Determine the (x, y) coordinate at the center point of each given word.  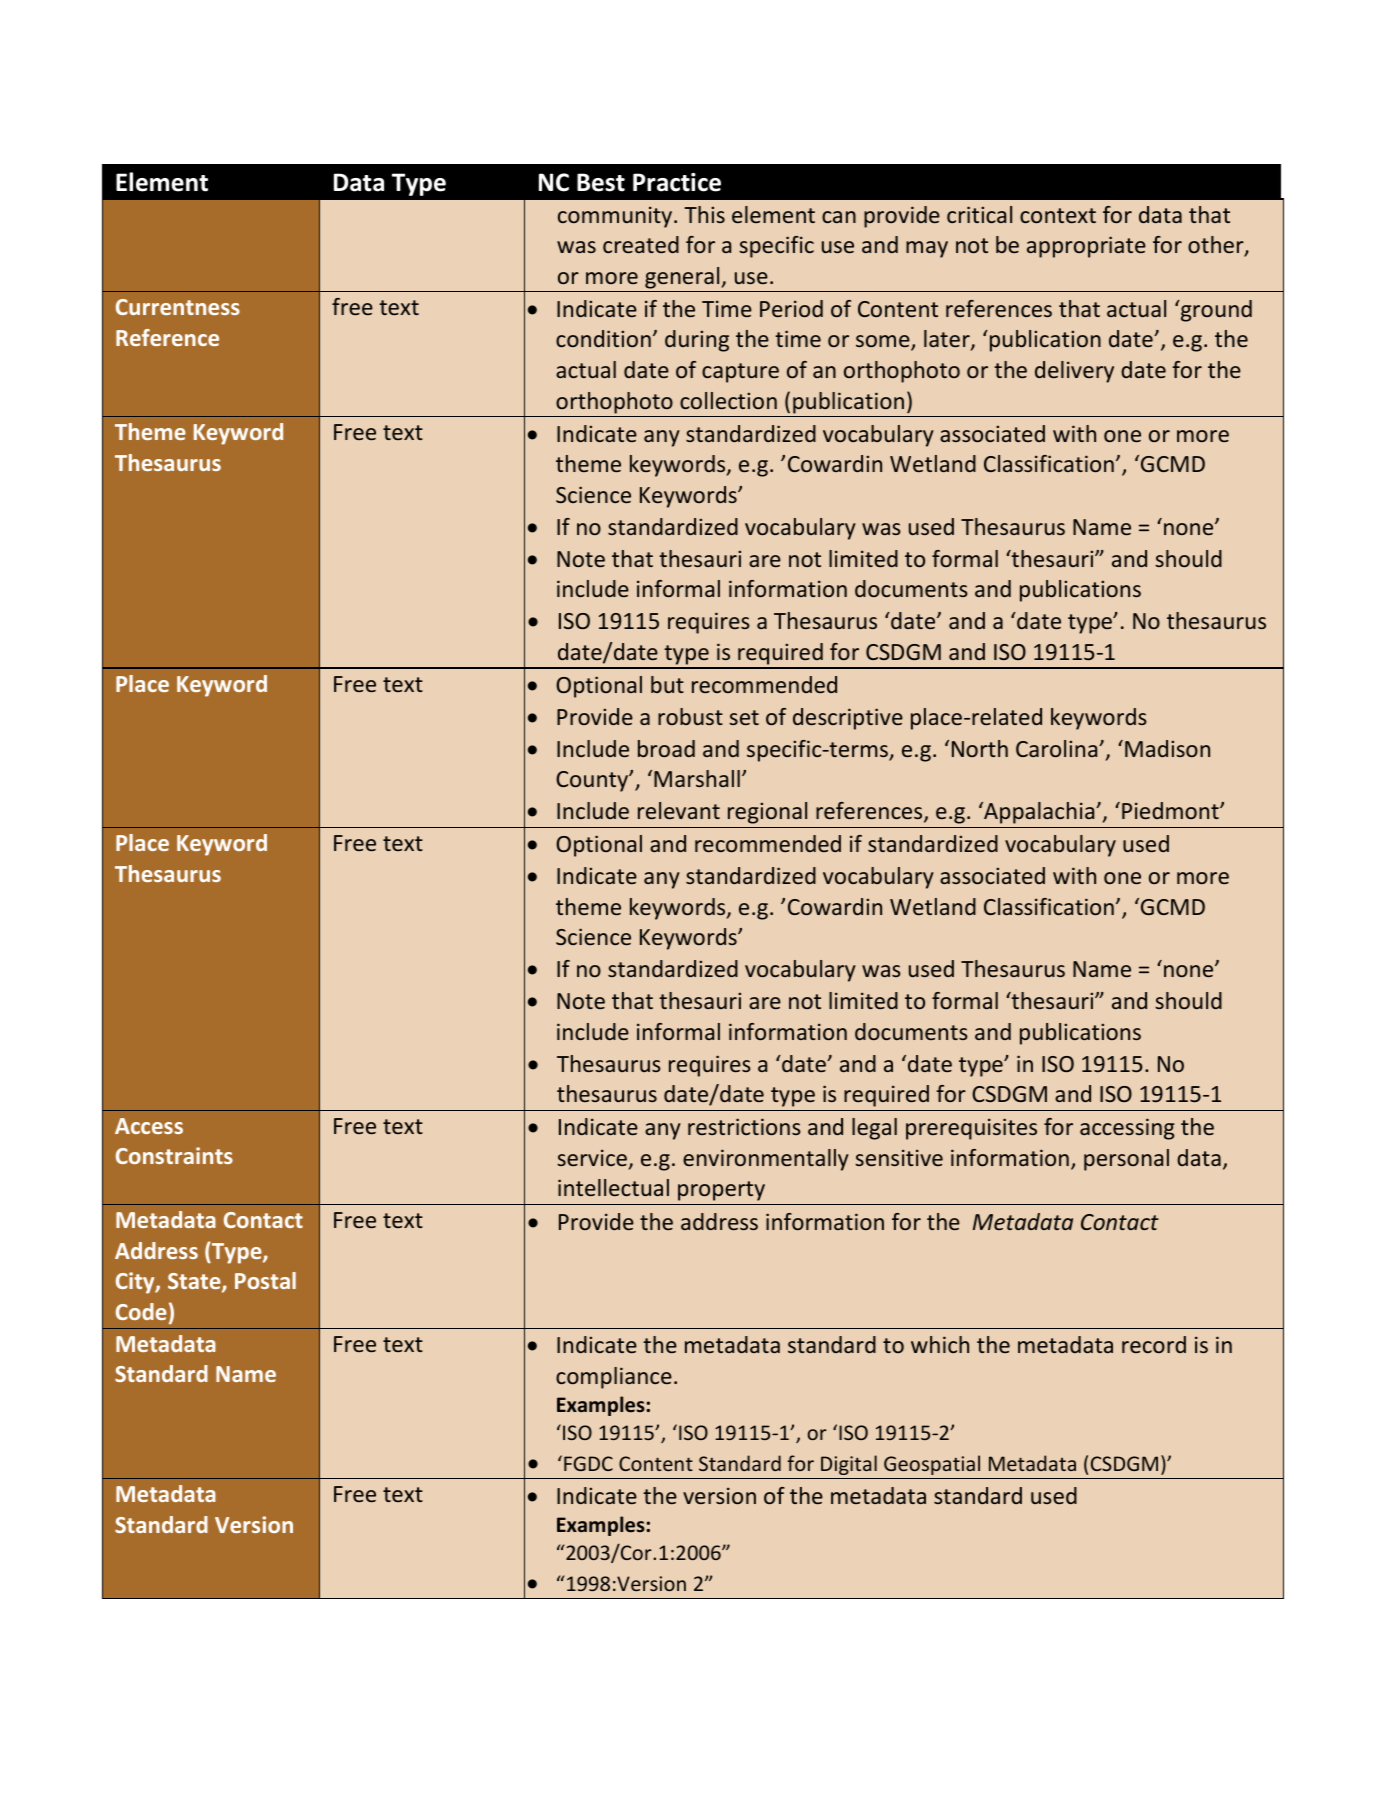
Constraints (174, 1155)
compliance (614, 1378)
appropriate (1086, 247)
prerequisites (971, 1129)
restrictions (744, 1126)
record (1154, 1344)
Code (141, 1311)
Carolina (1058, 748)
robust (690, 716)
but (667, 684)
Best (601, 182)
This (705, 214)
